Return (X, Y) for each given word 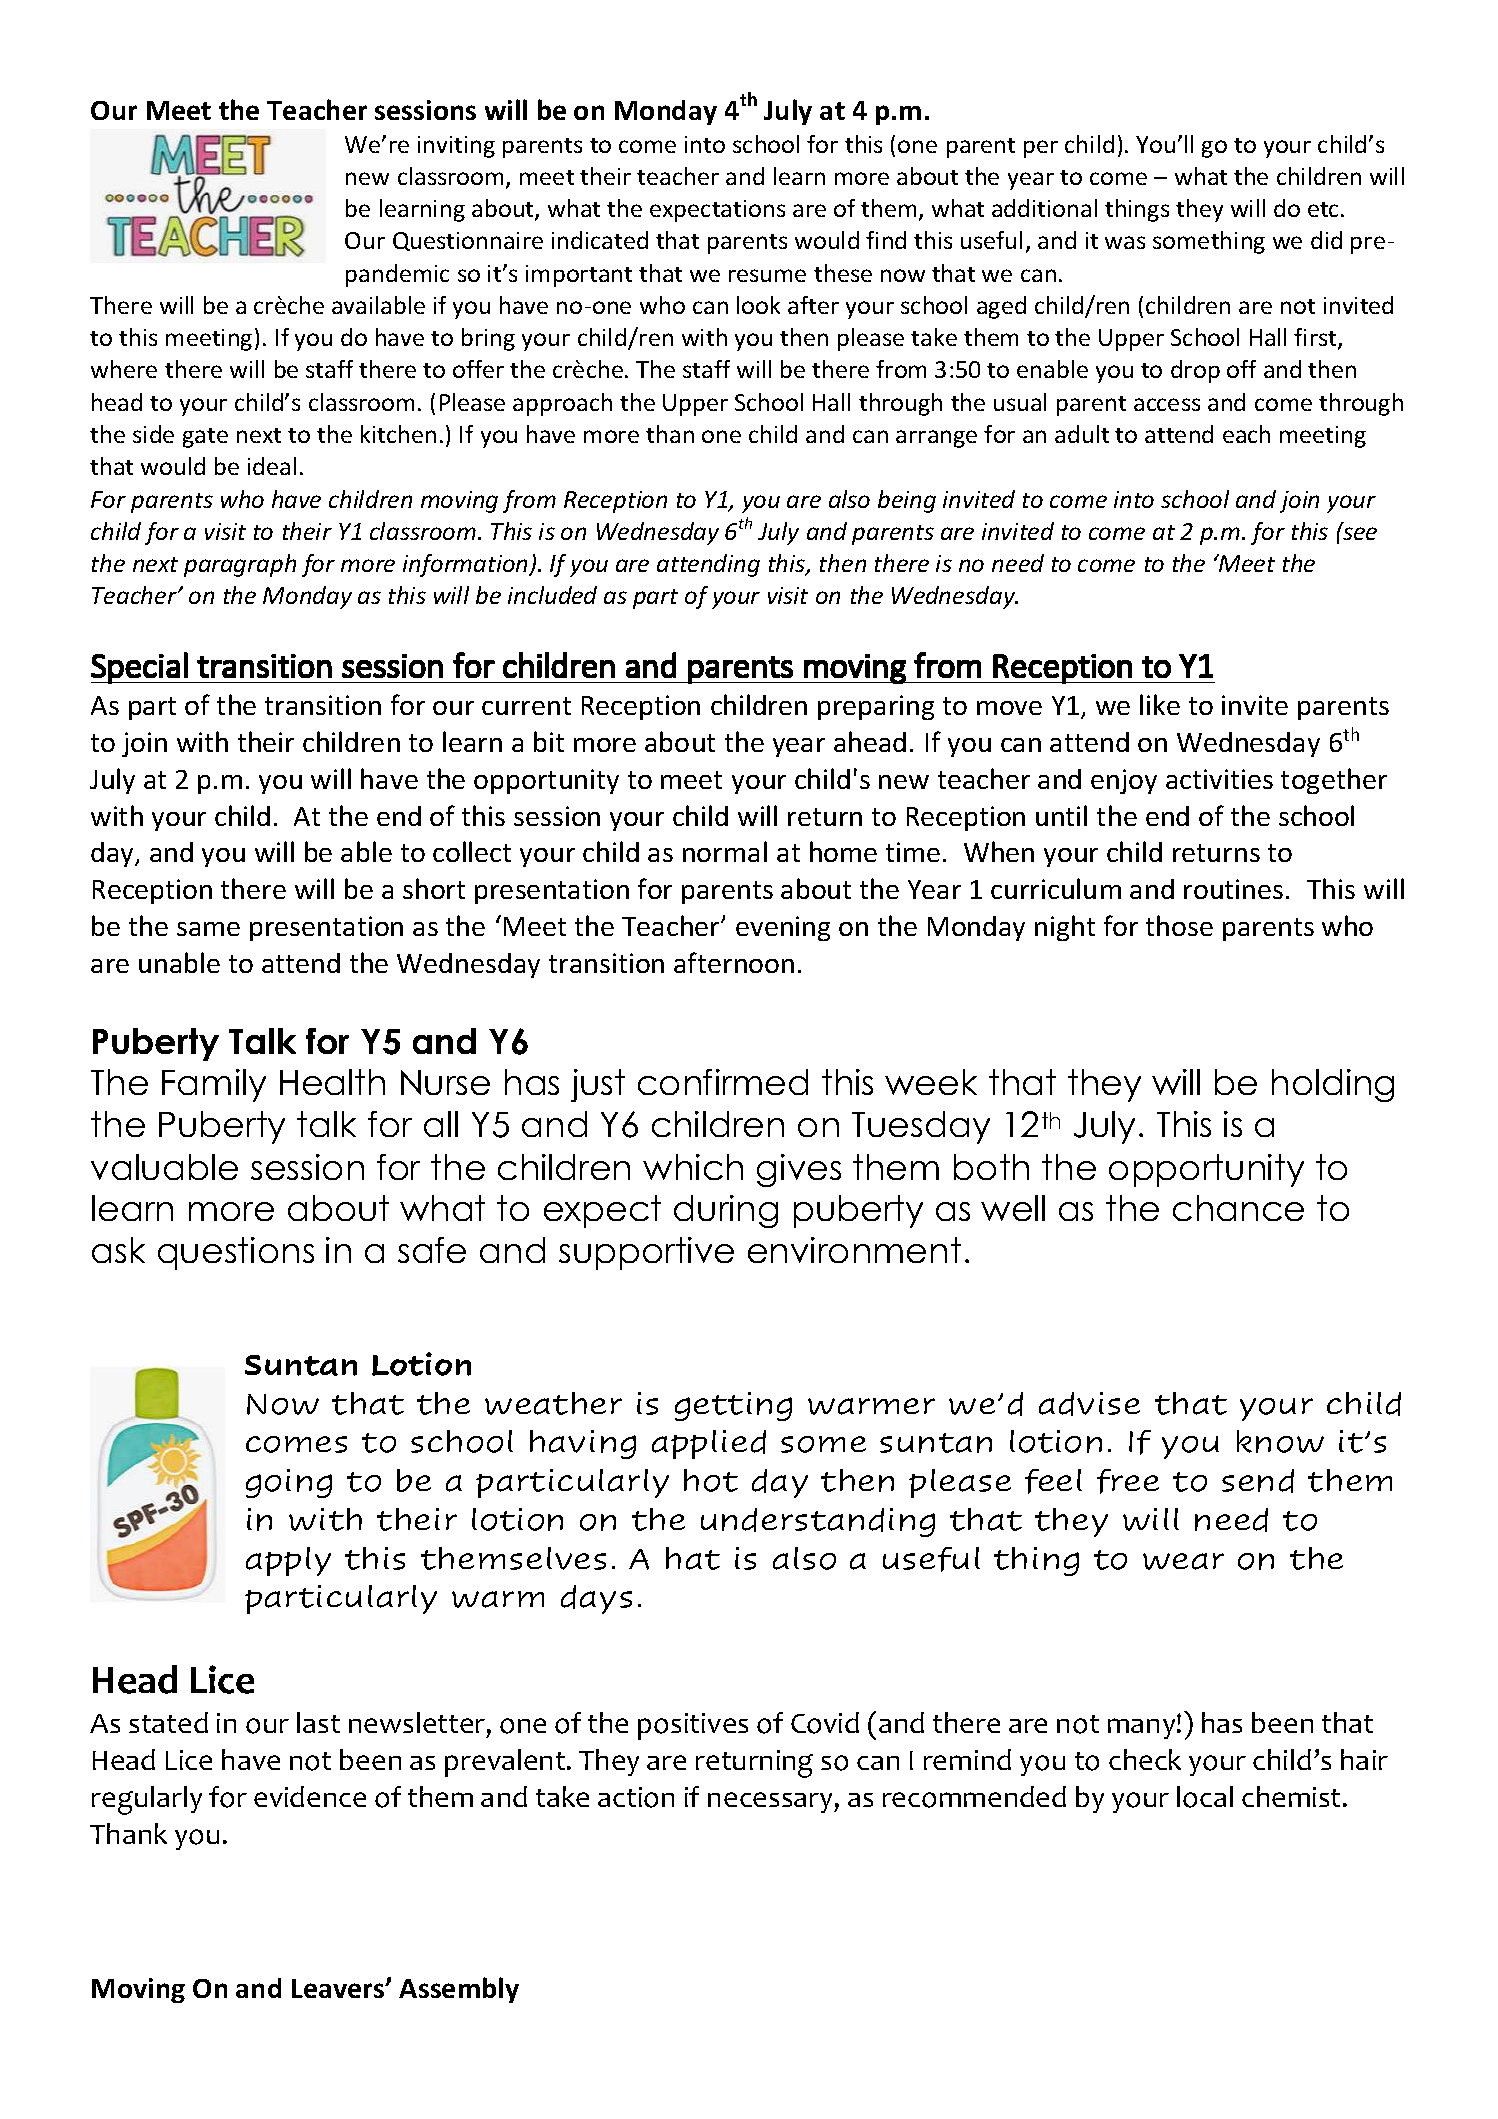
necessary (771, 1802)
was (1125, 242)
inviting (456, 147)
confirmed (723, 1082)
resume (767, 275)
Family (214, 1085)
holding (1333, 1085)
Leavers (339, 1988)
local (1205, 1797)
